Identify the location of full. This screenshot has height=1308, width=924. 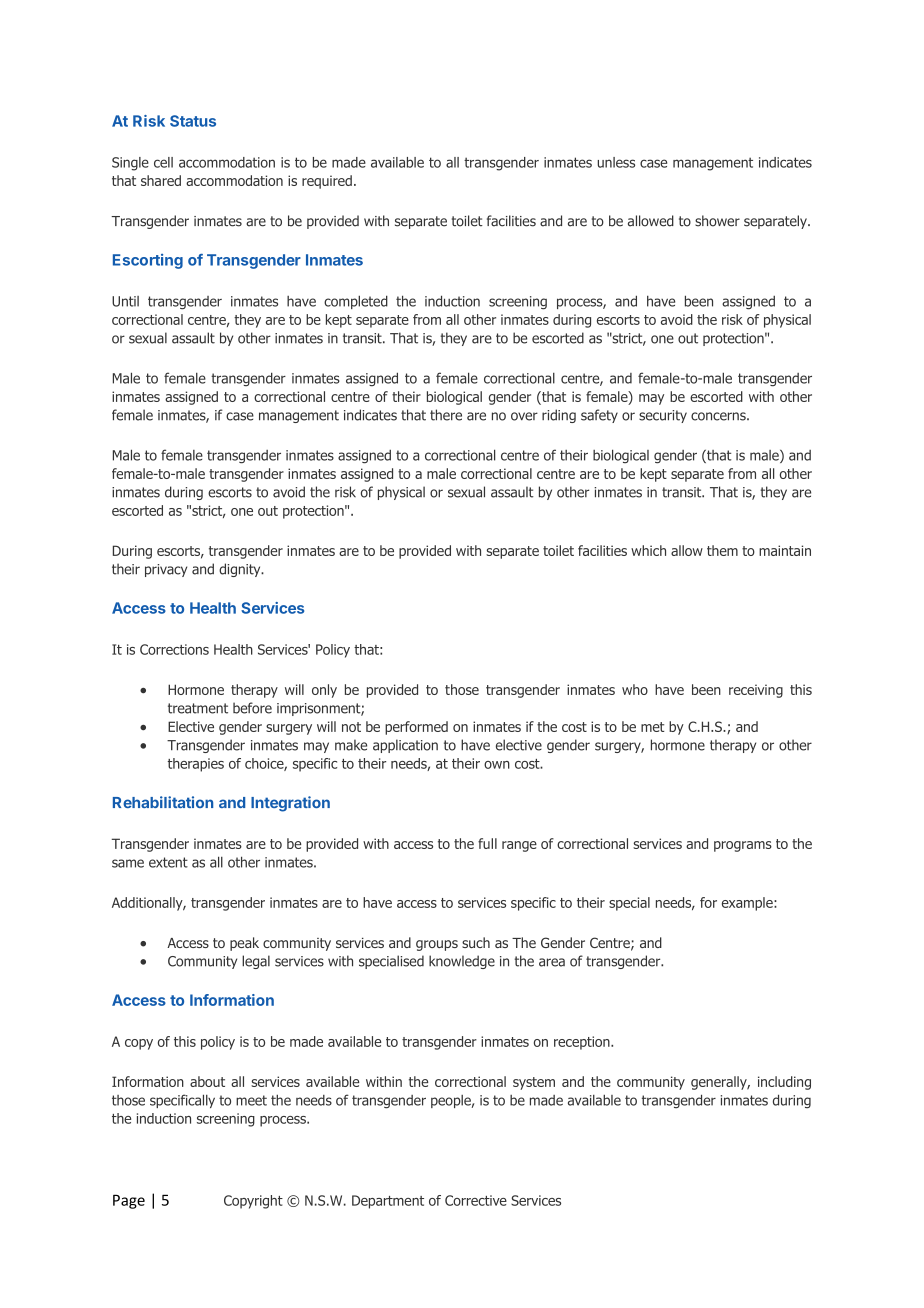
(487, 843).
